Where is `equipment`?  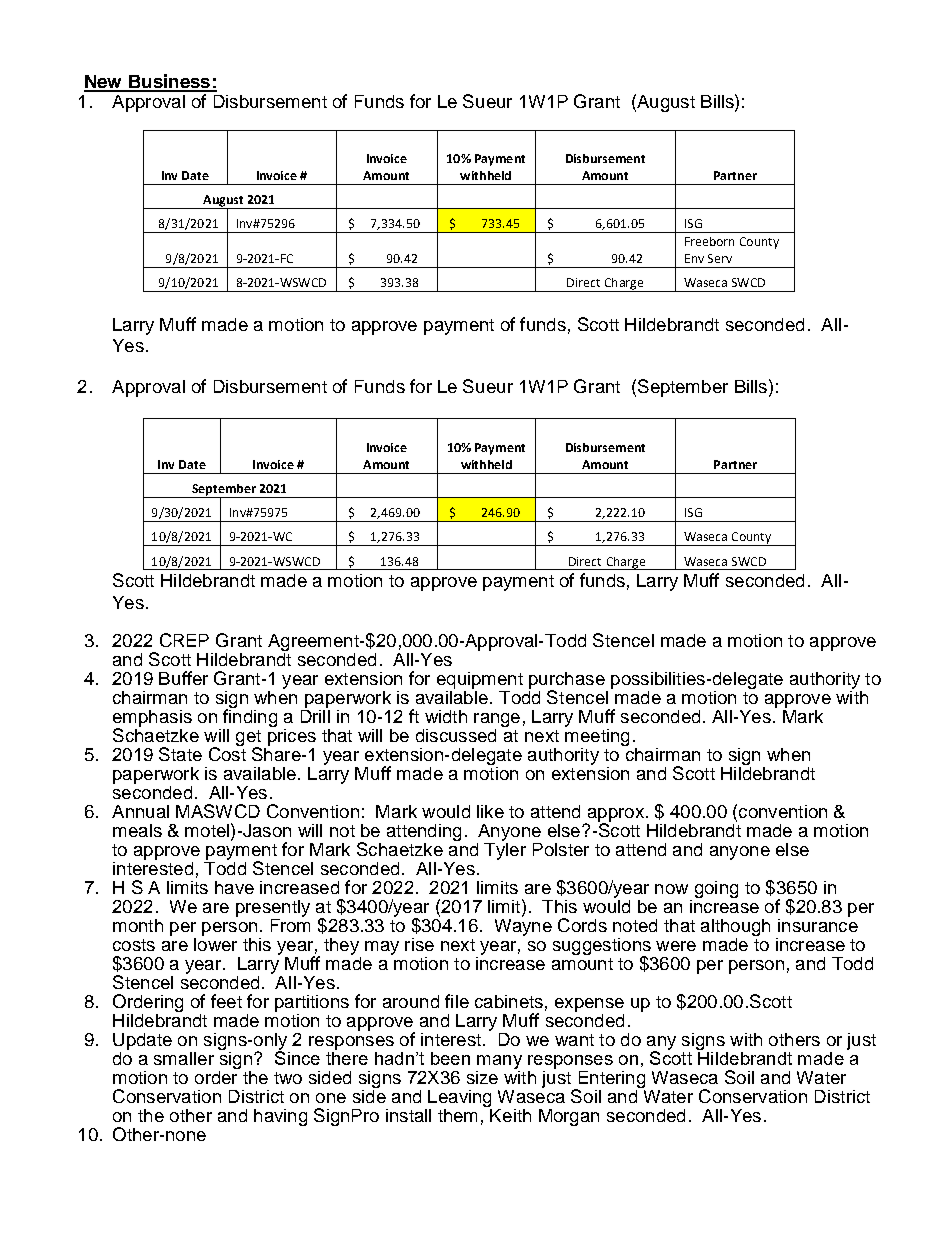
equipment is located at coordinates (480, 682).
